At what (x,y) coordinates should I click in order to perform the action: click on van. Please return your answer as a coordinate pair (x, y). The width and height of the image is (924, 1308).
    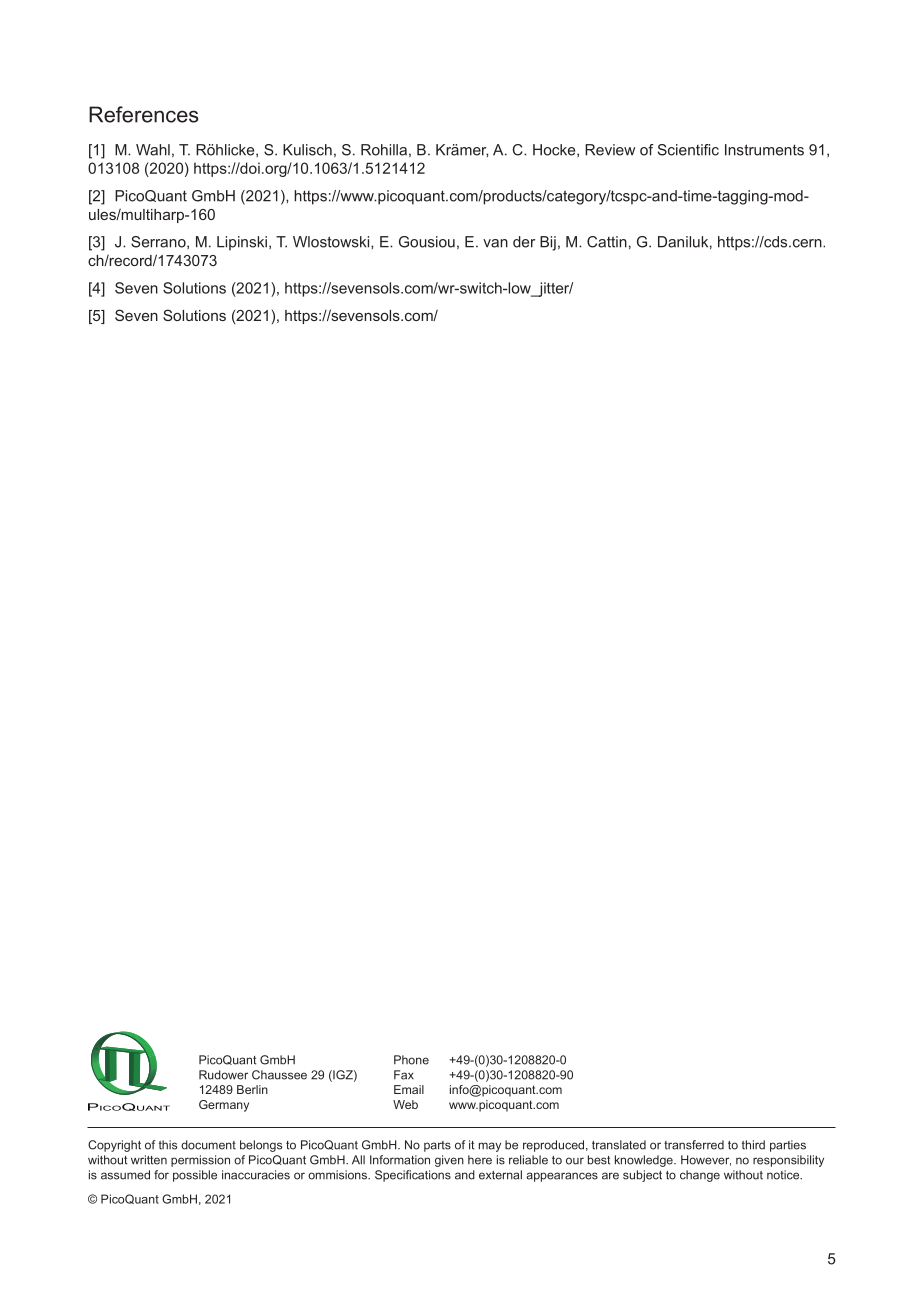
    Looking at the image, I should click on (495, 243).
